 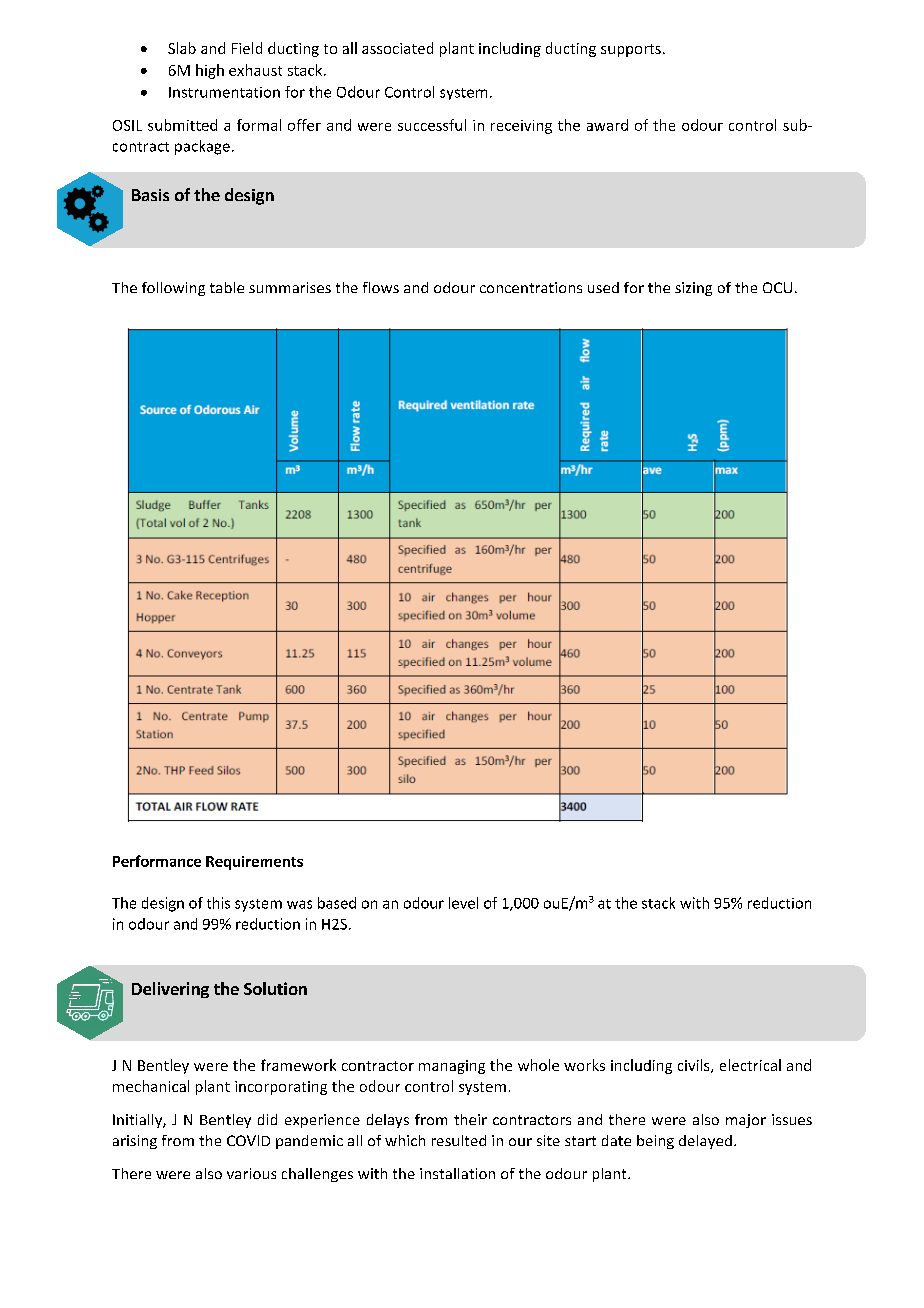 I want to click on successful, so click(x=432, y=125).
